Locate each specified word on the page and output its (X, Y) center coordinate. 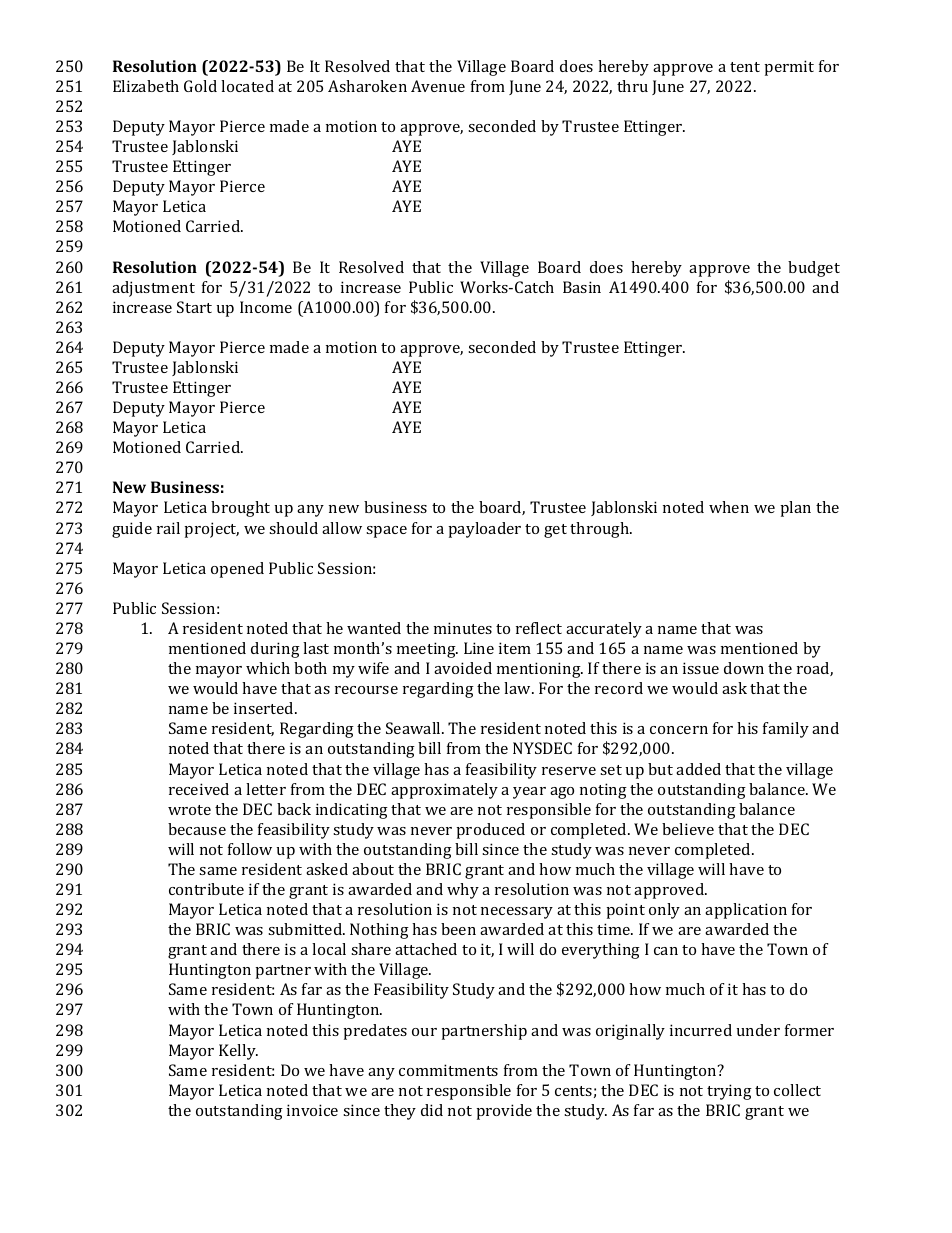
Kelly (238, 1052)
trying (729, 1092)
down (744, 668)
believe (688, 829)
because (197, 829)
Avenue (438, 86)
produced (490, 831)
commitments (448, 1070)
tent (745, 67)
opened (237, 570)
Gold (200, 86)
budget (814, 269)
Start (194, 307)
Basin (582, 287)
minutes (463, 628)
